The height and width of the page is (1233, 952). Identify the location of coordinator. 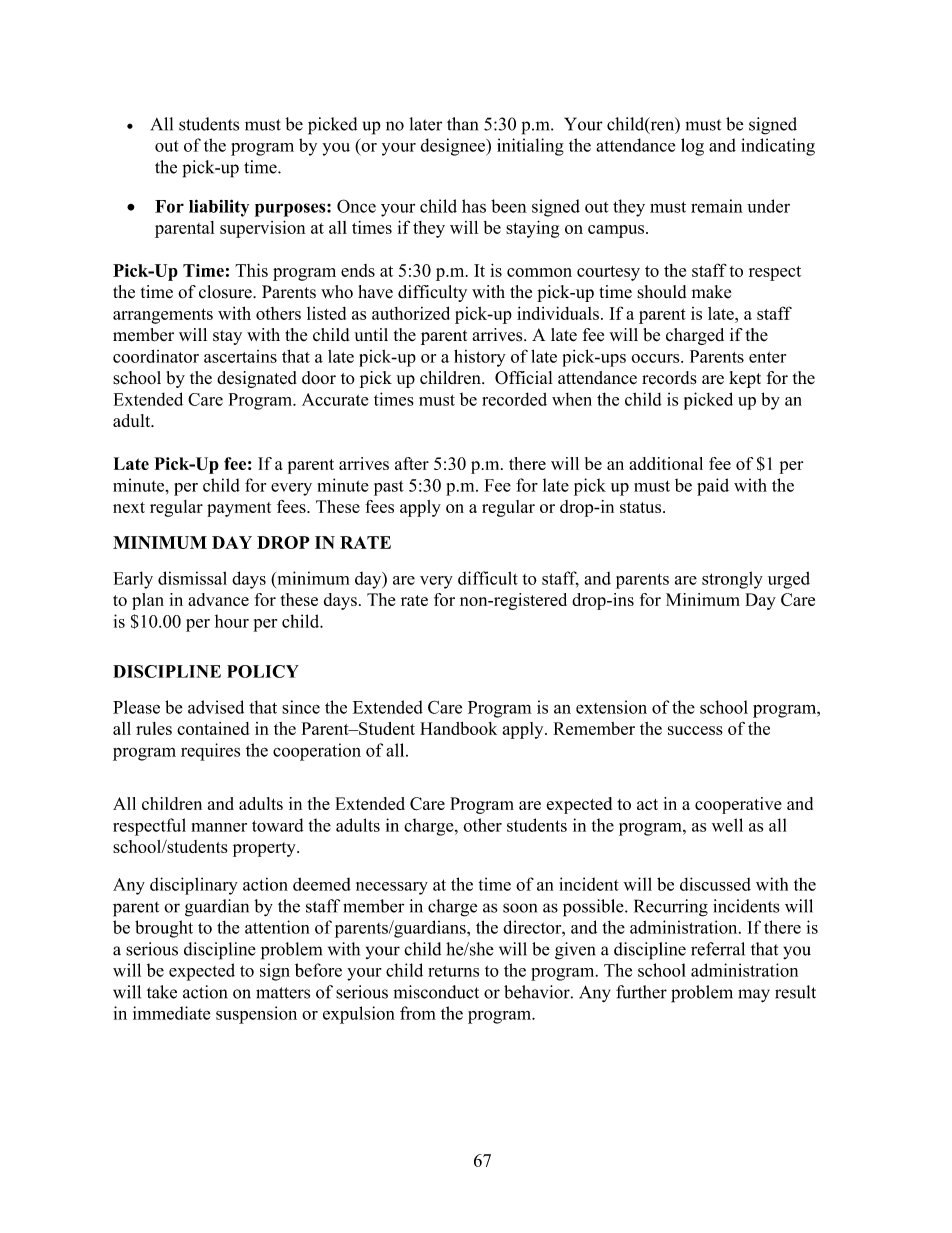
(156, 356).
